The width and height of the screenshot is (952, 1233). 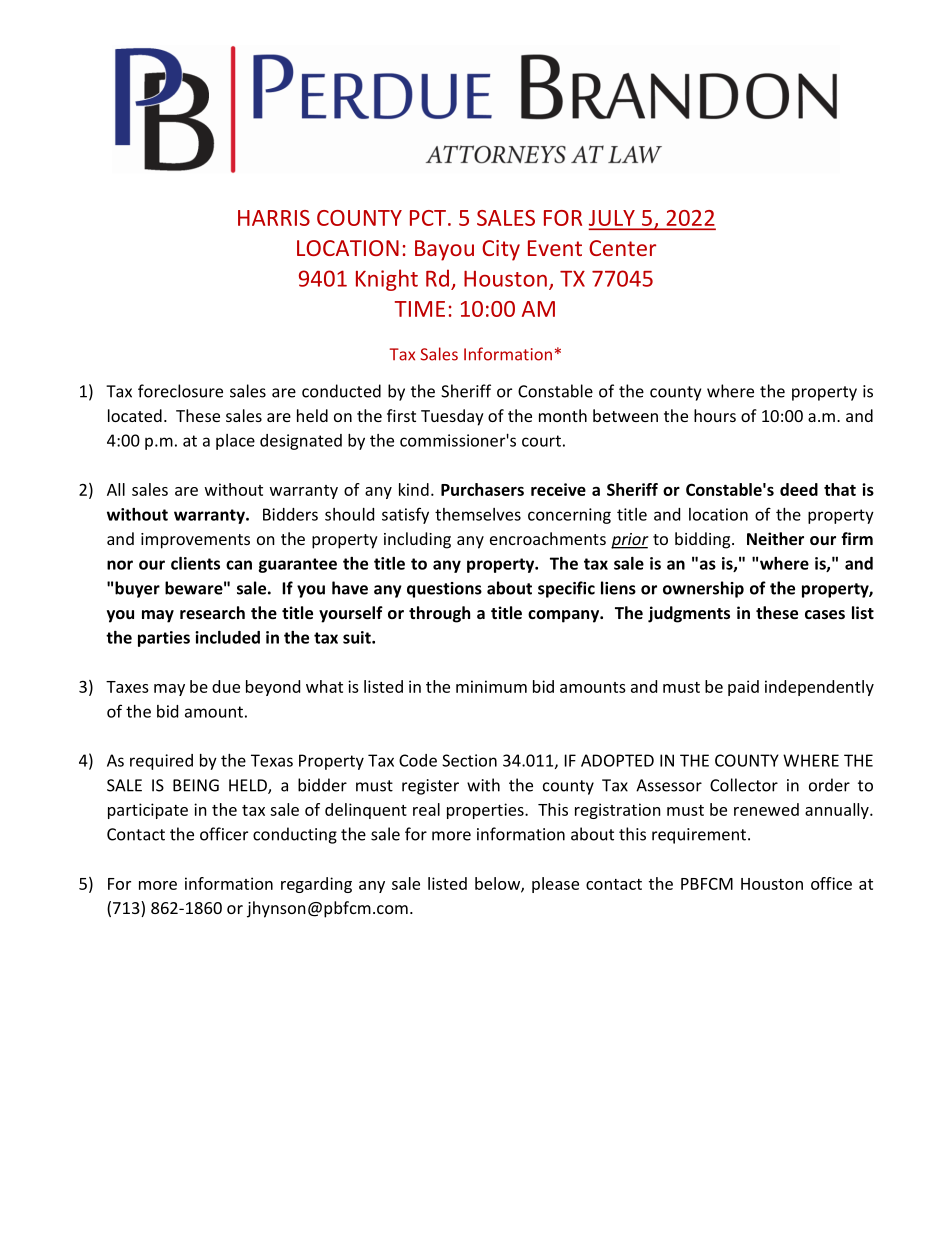 What do you see at coordinates (180, 391) in the screenshot?
I see `foreclosure` at bounding box center [180, 391].
